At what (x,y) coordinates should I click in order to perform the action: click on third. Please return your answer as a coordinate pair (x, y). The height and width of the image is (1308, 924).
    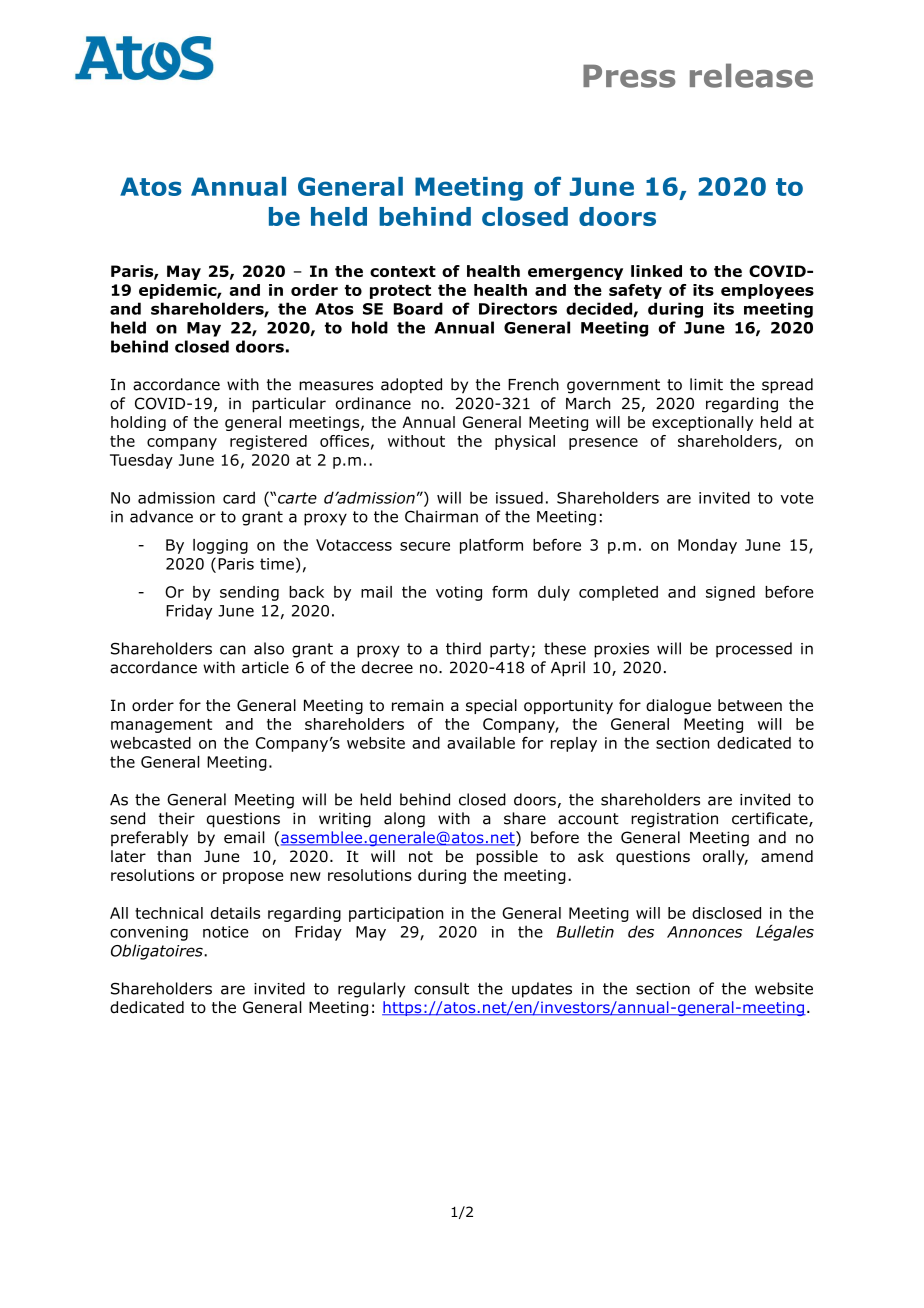
    Looking at the image, I should click on (463, 648).
